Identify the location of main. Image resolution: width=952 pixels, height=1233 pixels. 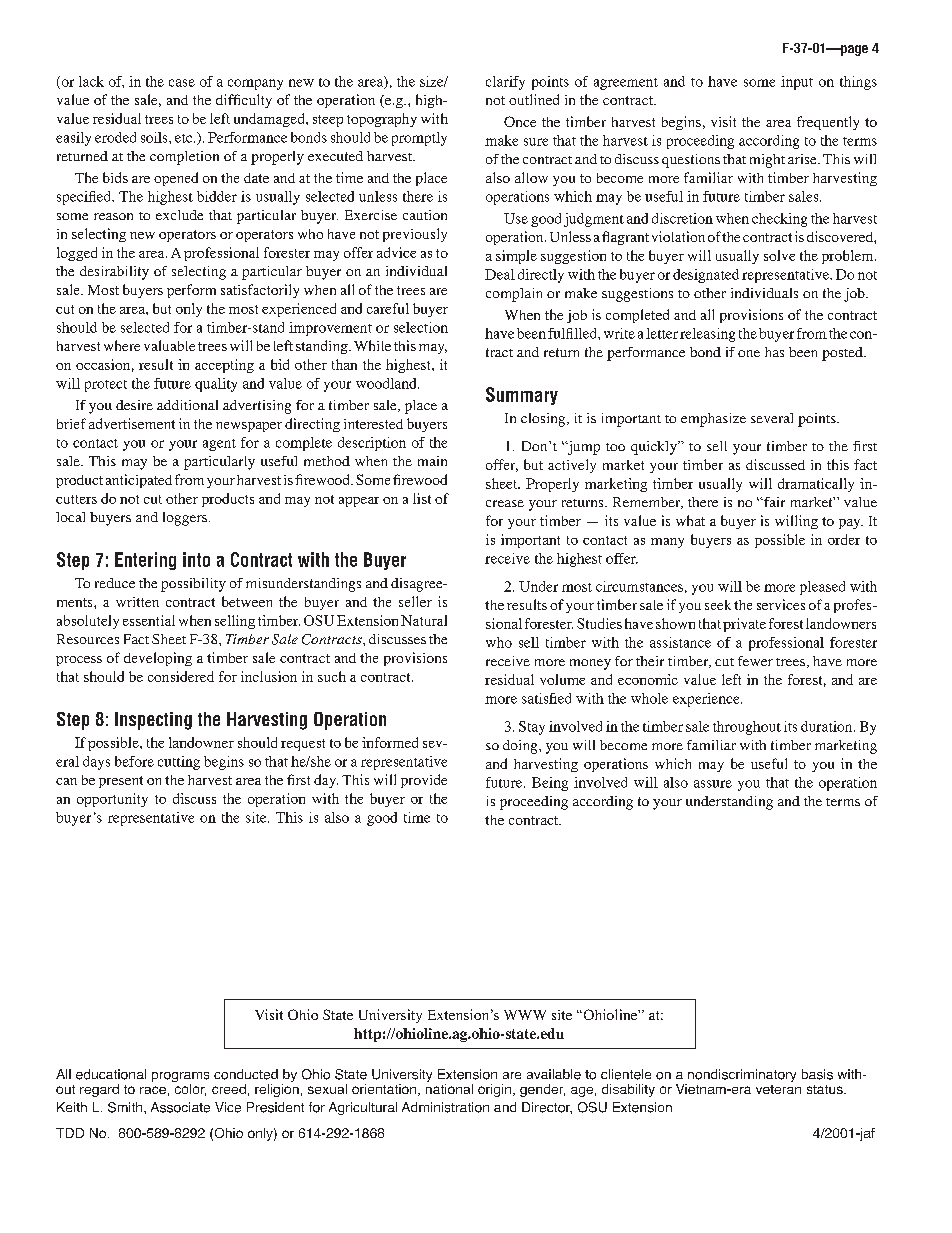
(432, 461).
